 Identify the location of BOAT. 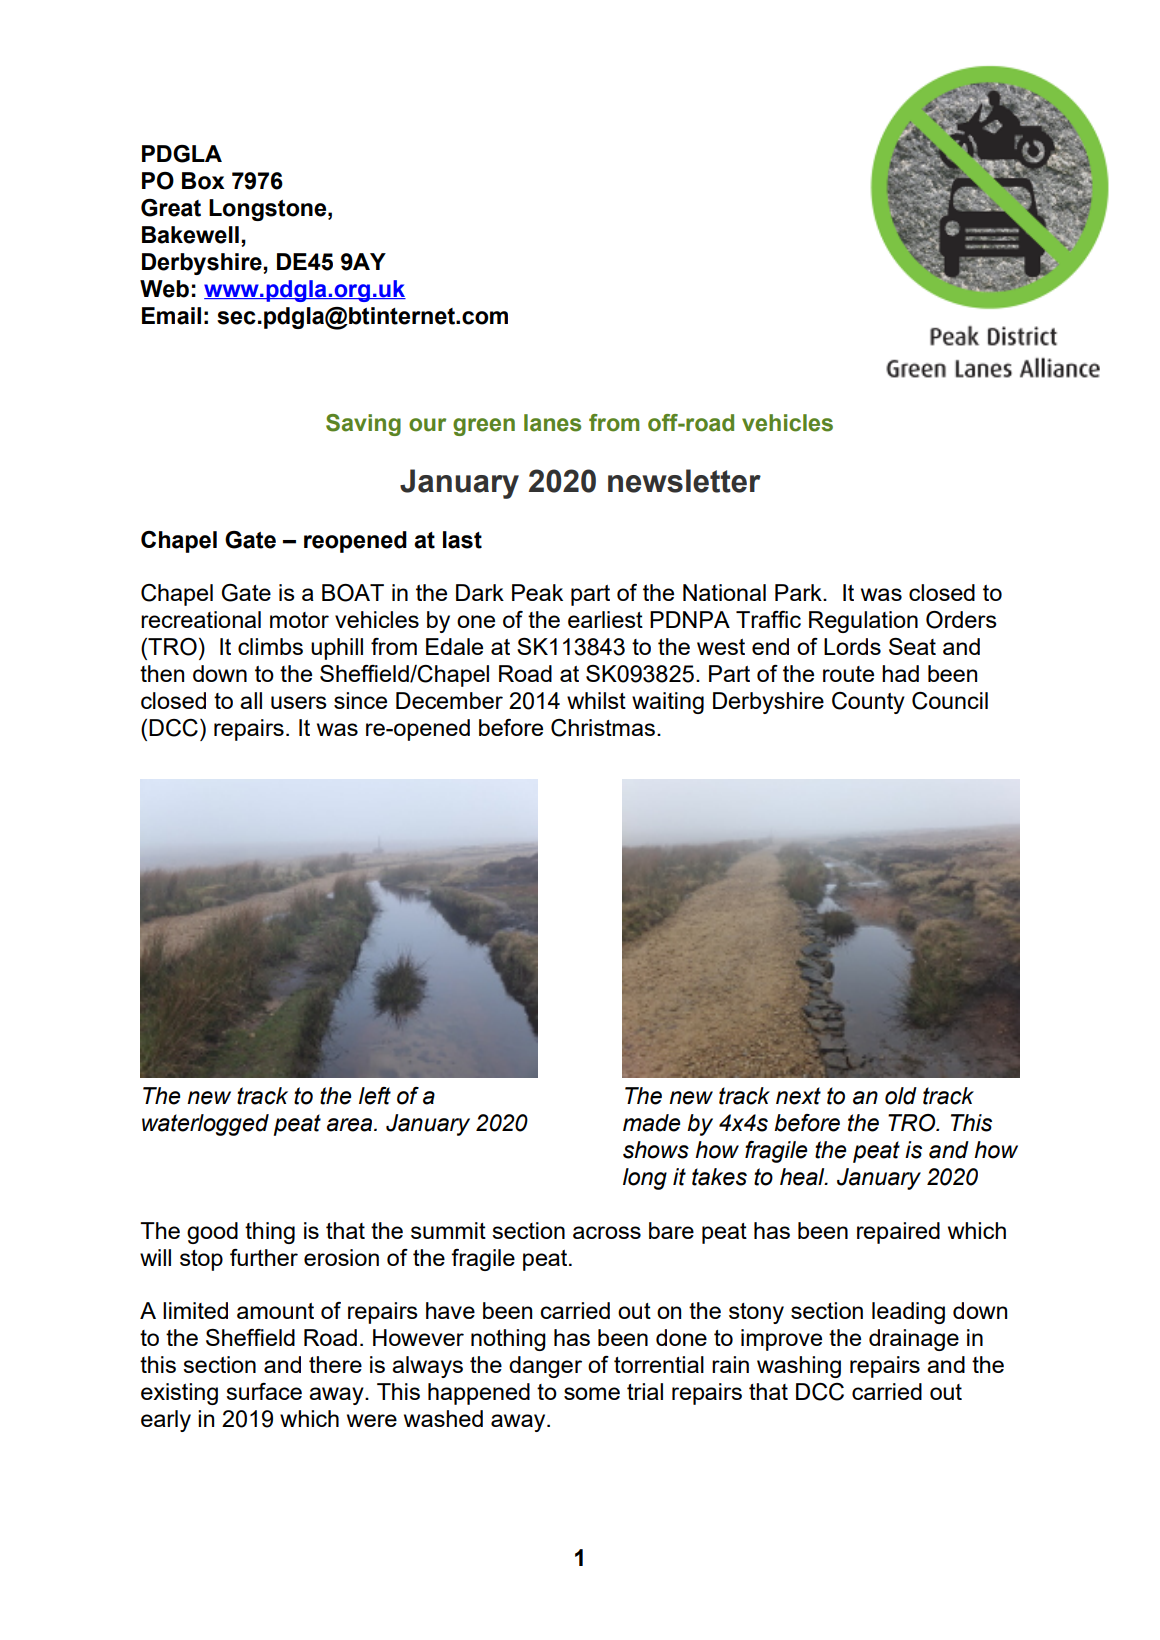
(353, 593).
